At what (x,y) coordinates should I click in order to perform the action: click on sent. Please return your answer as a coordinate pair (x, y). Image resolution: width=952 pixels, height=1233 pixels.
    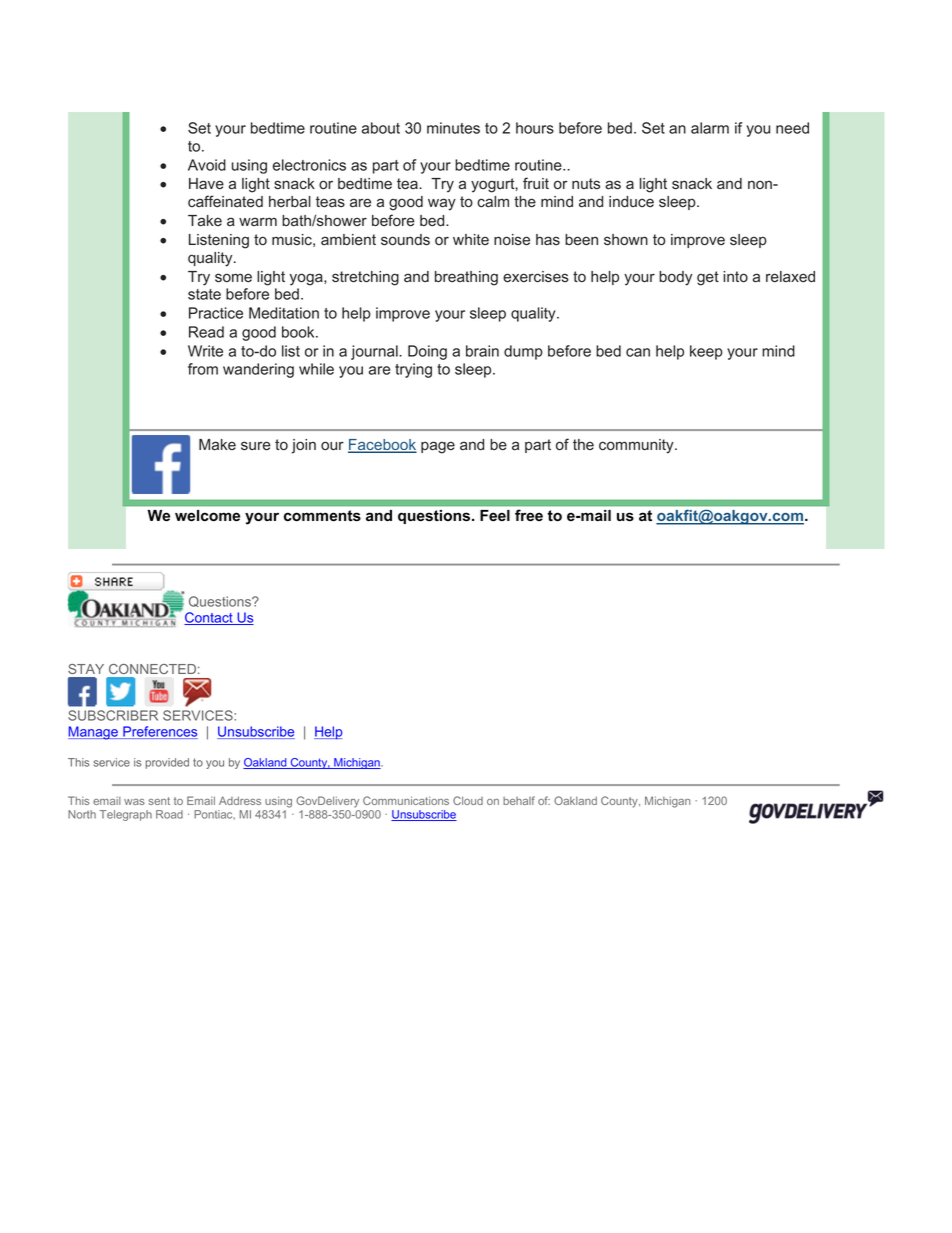
    Looking at the image, I should click on (159, 801).
